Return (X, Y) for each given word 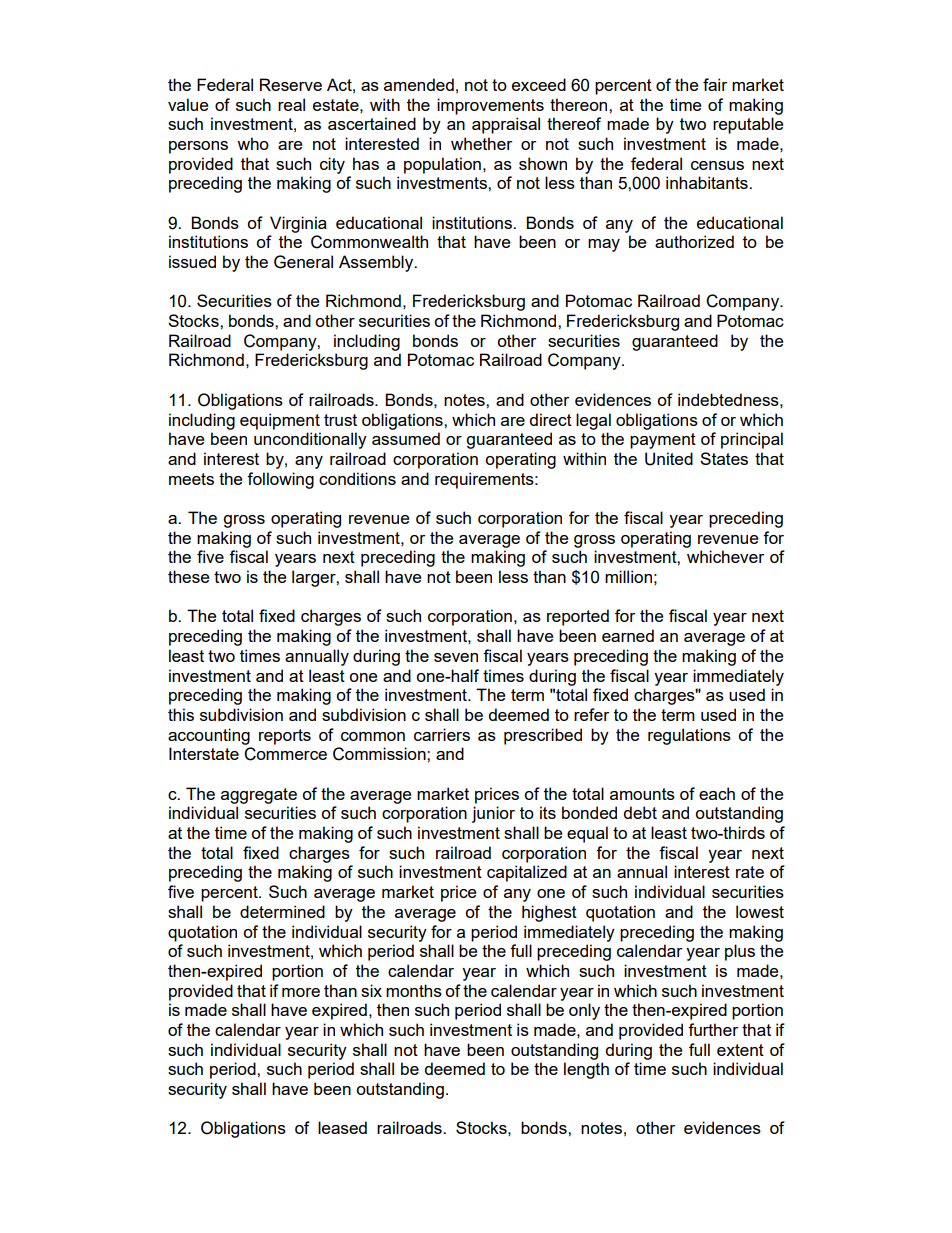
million (628, 576)
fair (715, 84)
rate (750, 872)
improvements (490, 106)
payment (663, 441)
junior (493, 814)
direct (550, 419)
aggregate (259, 796)
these (188, 576)
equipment (280, 421)
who (253, 143)
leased (342, 1127)
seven (456, 657)
